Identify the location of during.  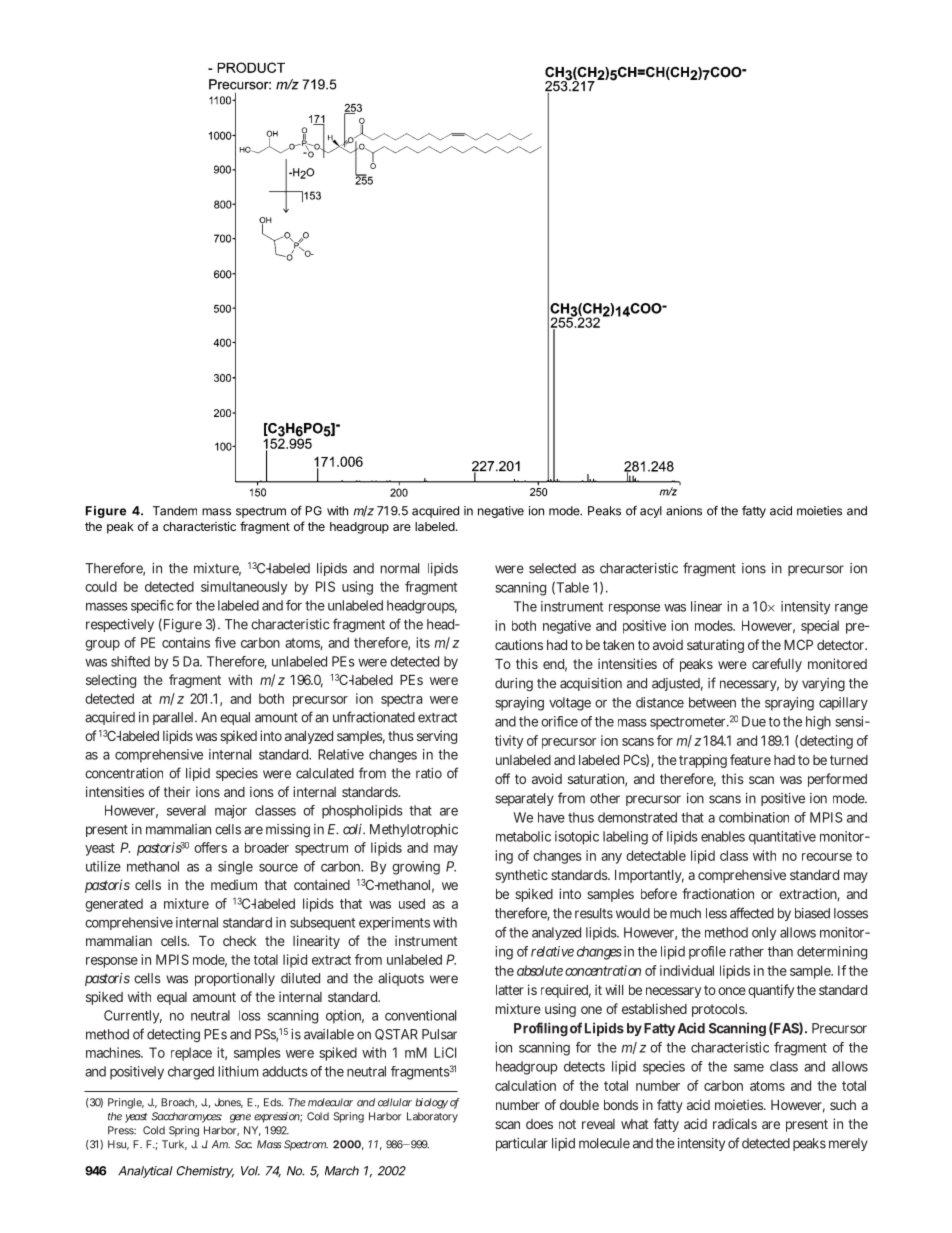
(514, 685).
